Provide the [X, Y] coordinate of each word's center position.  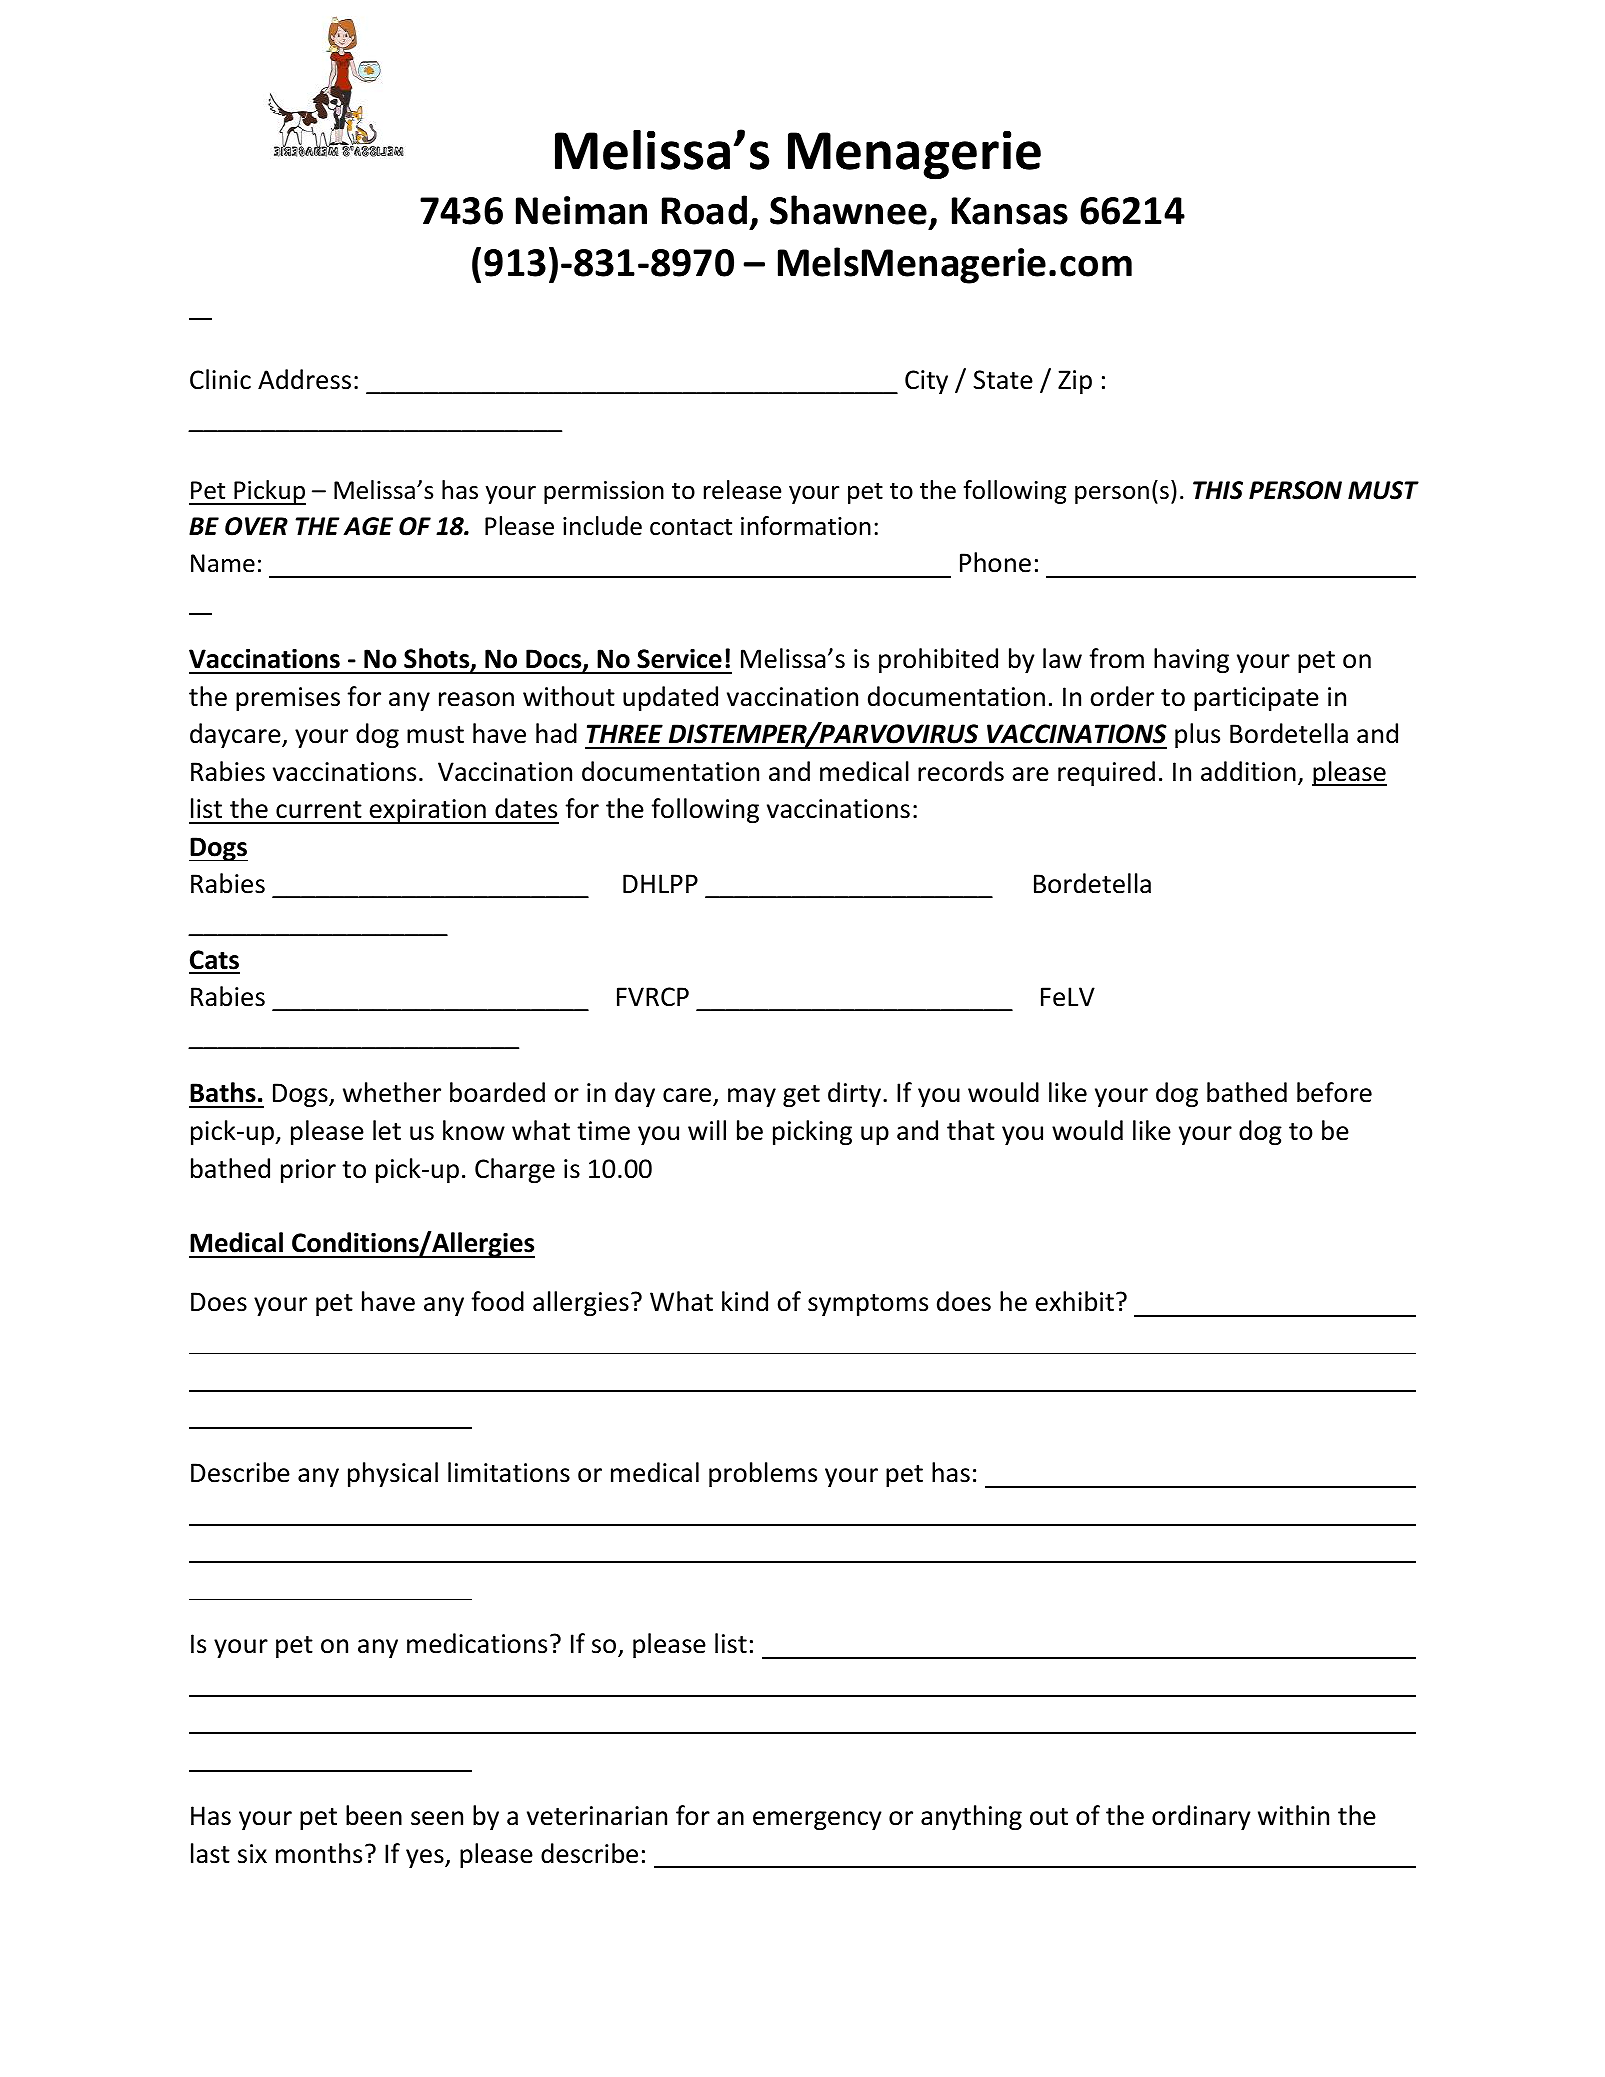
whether [392, 1092]
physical [393, 1474]
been [374, 1815]
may [752, 1097]
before [1334, 1092]
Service [679, 659]
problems [763, 1474]
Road [704, 210]
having [1191, 660]
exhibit [1075, 1301]
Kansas [1010, 211]
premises [288, 699]
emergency [817, 1820]
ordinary [1201, 1817]
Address [304, 379]
